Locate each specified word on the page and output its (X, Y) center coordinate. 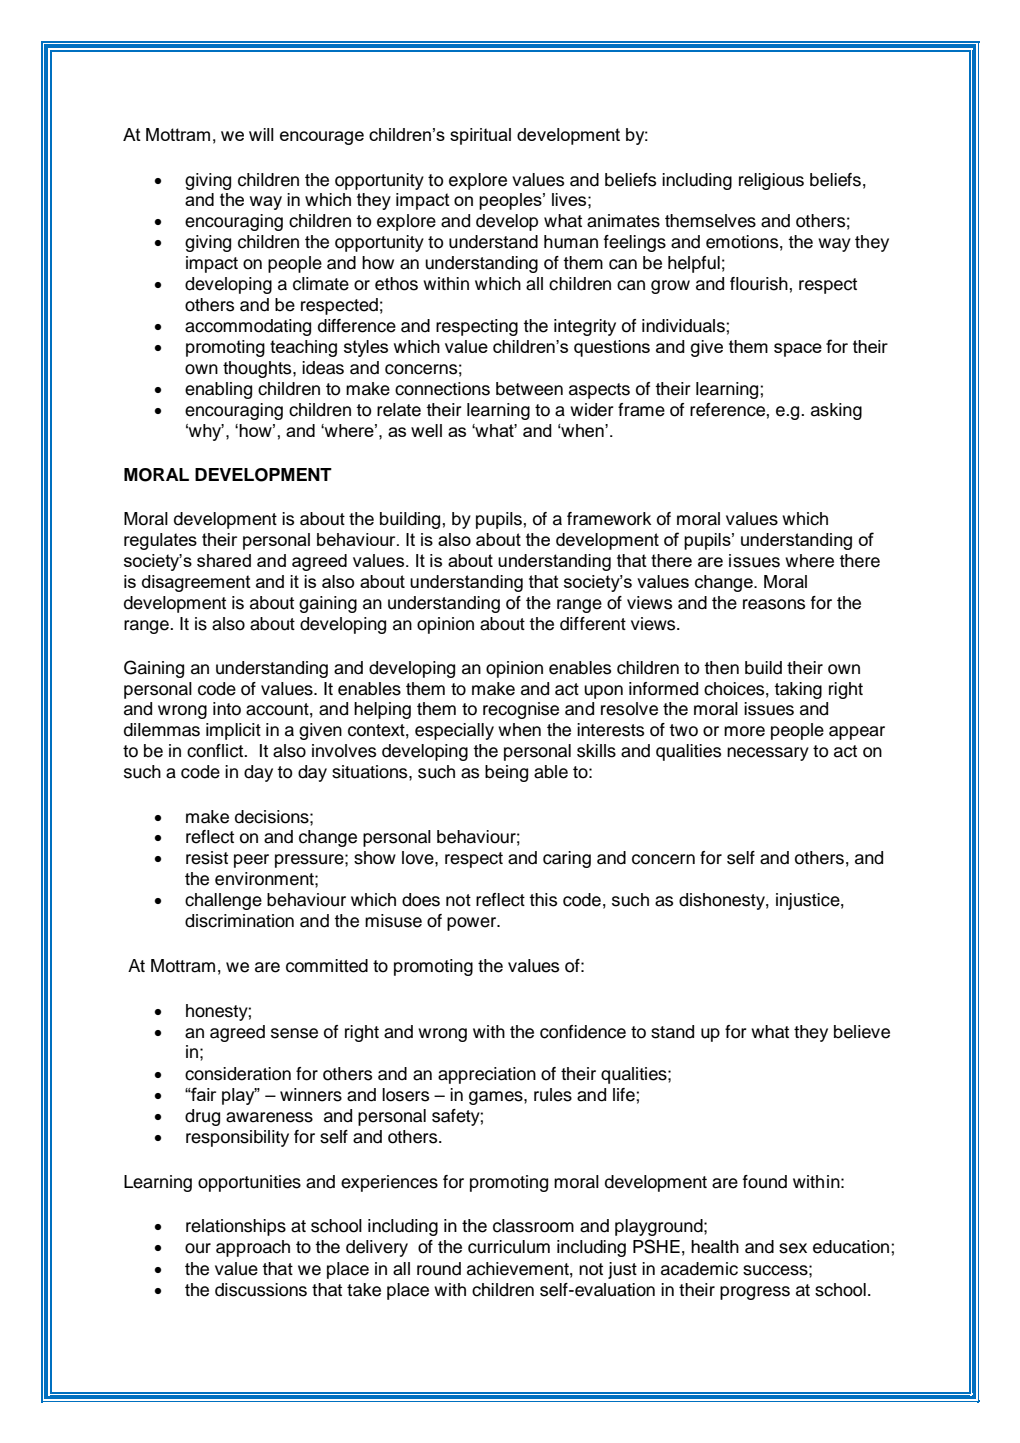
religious (771, 181)
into (227, 709)
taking (798, 690)
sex (793, 1248)
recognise (521, 710)
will (261, 134)
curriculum (509, 1247)
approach (253, 1248)
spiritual (480, 136)
